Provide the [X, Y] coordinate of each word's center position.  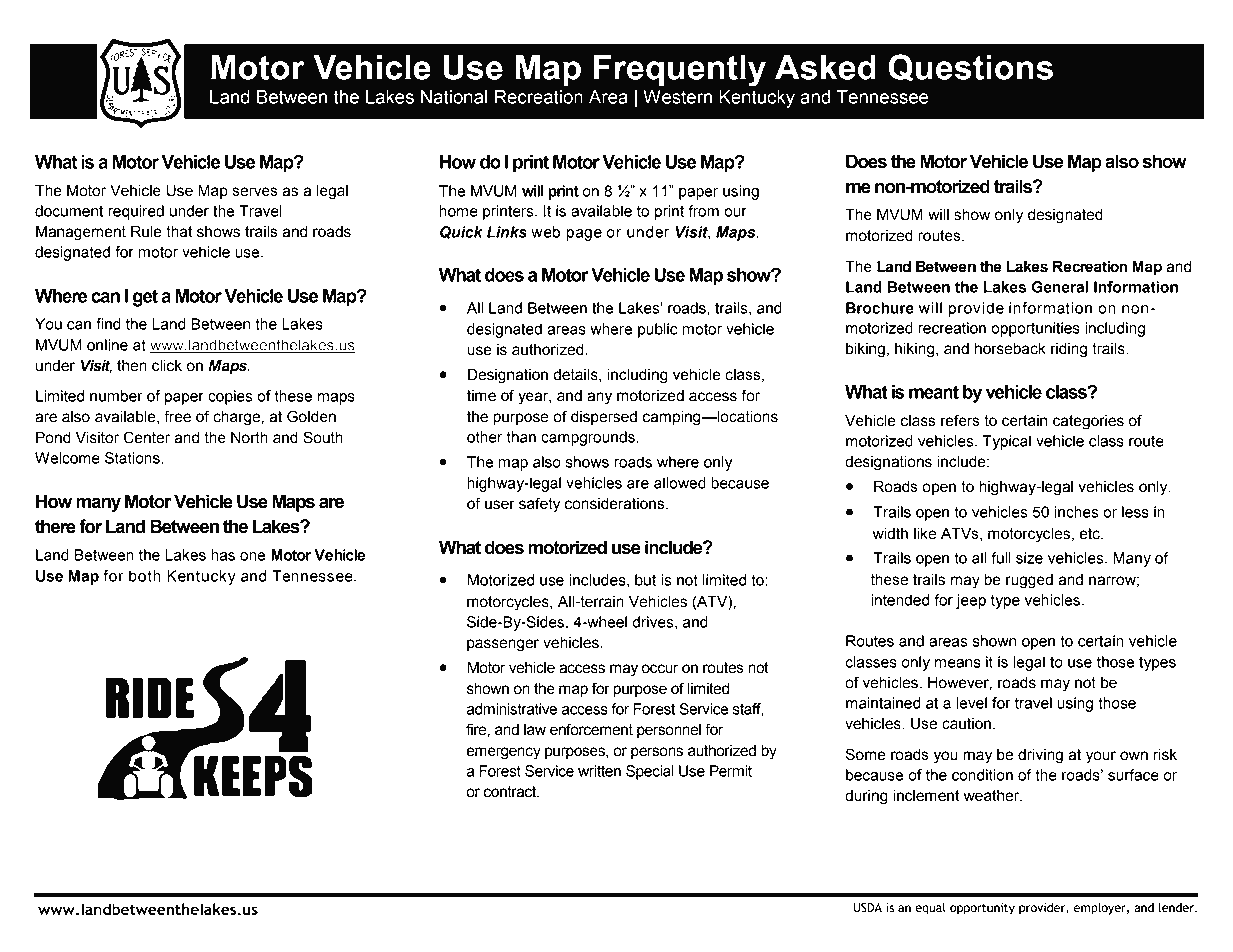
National [454, 97]
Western [677, 97]
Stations [133, 458]
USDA [867, 907]
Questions [970, 68]
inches [1076, 512]
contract [511, 792]
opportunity [982, 909]
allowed [680, 483]
